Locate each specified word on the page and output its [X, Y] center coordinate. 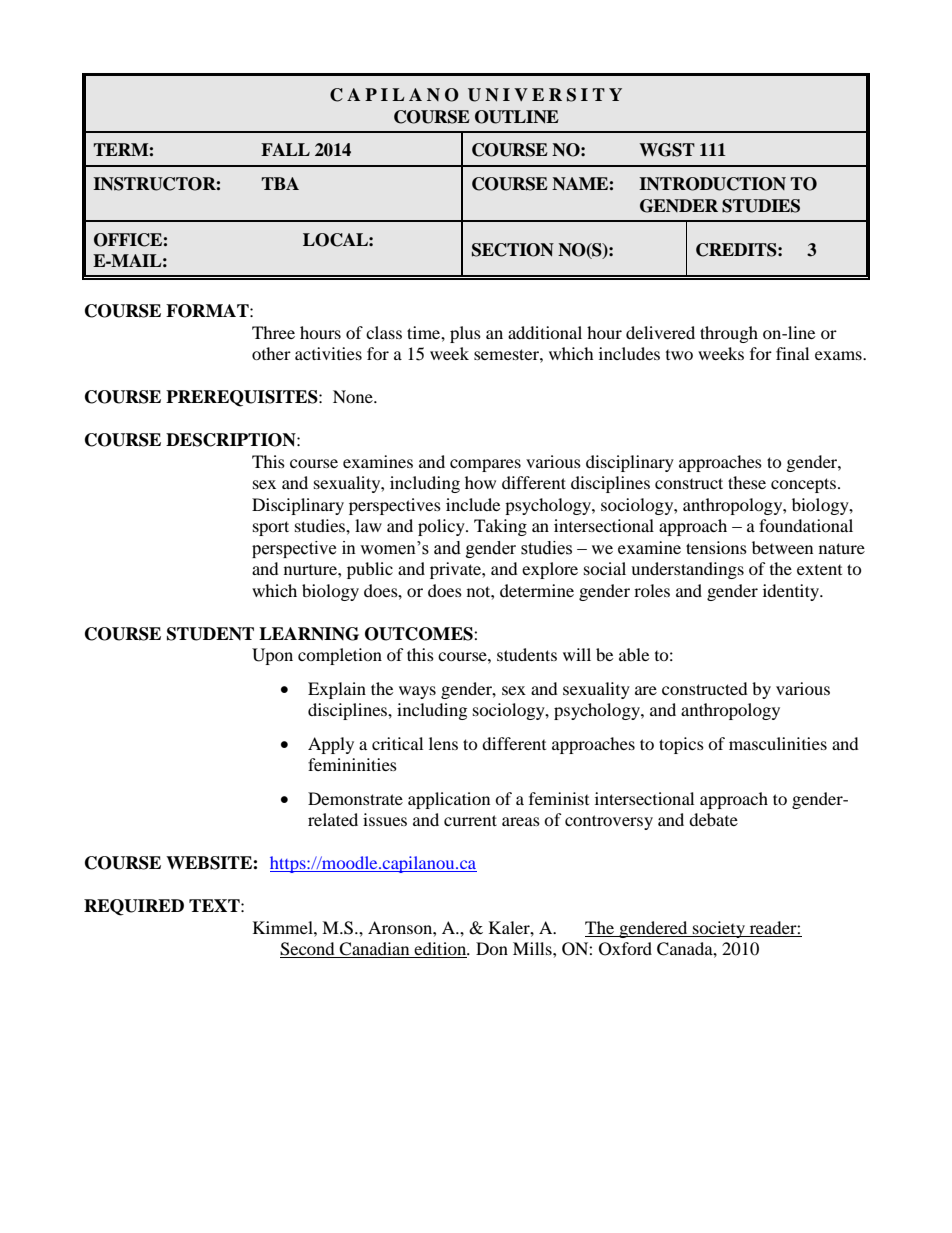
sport [271, 528]
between [782, 547]
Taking [500, 527]
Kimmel [284, 927]
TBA [280, 183]
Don [492, 948]
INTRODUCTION [712, 184]
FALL [285, 149]
